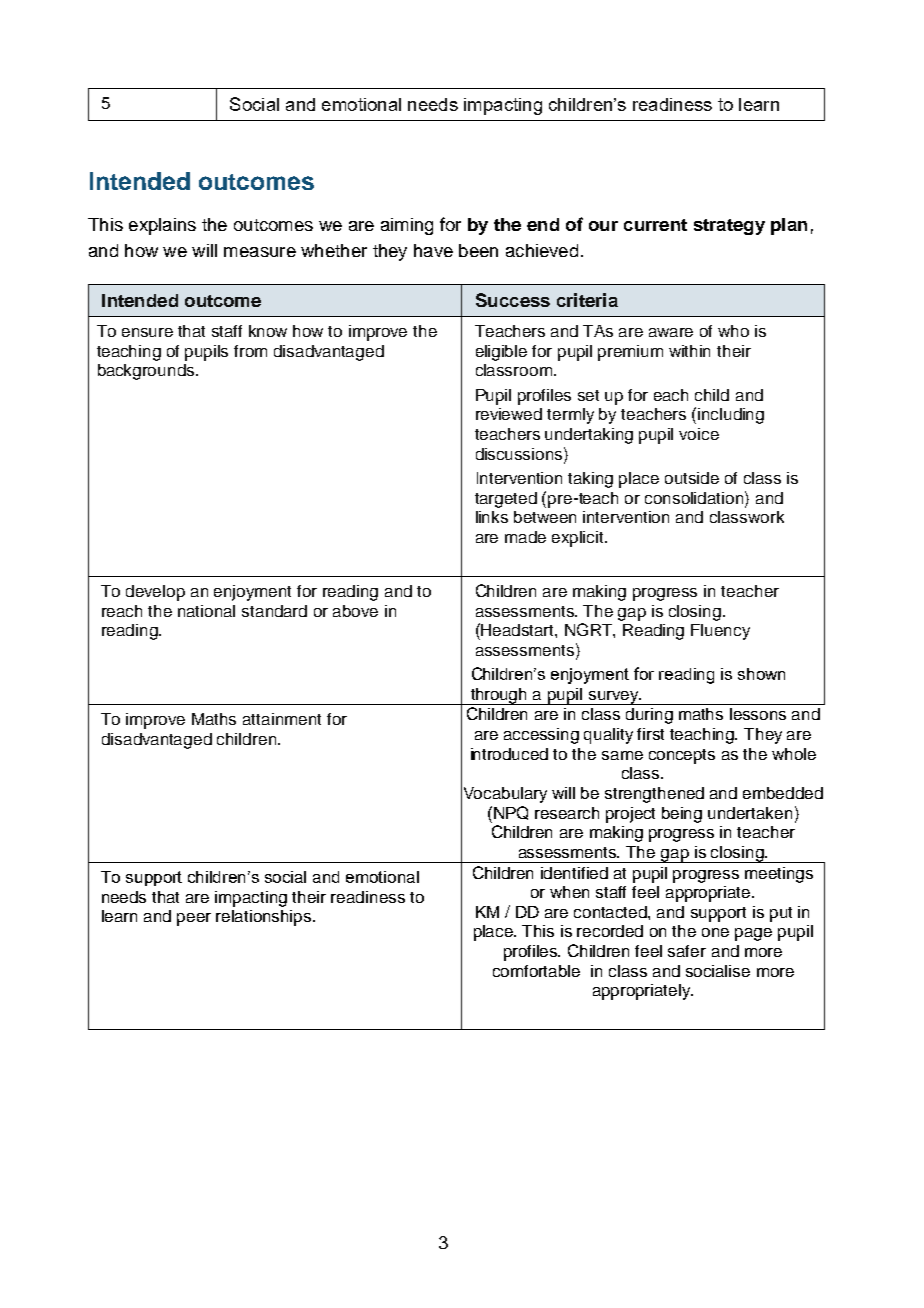 This document has height=1308, width=924. I want to click on research, so click(567, 813).
